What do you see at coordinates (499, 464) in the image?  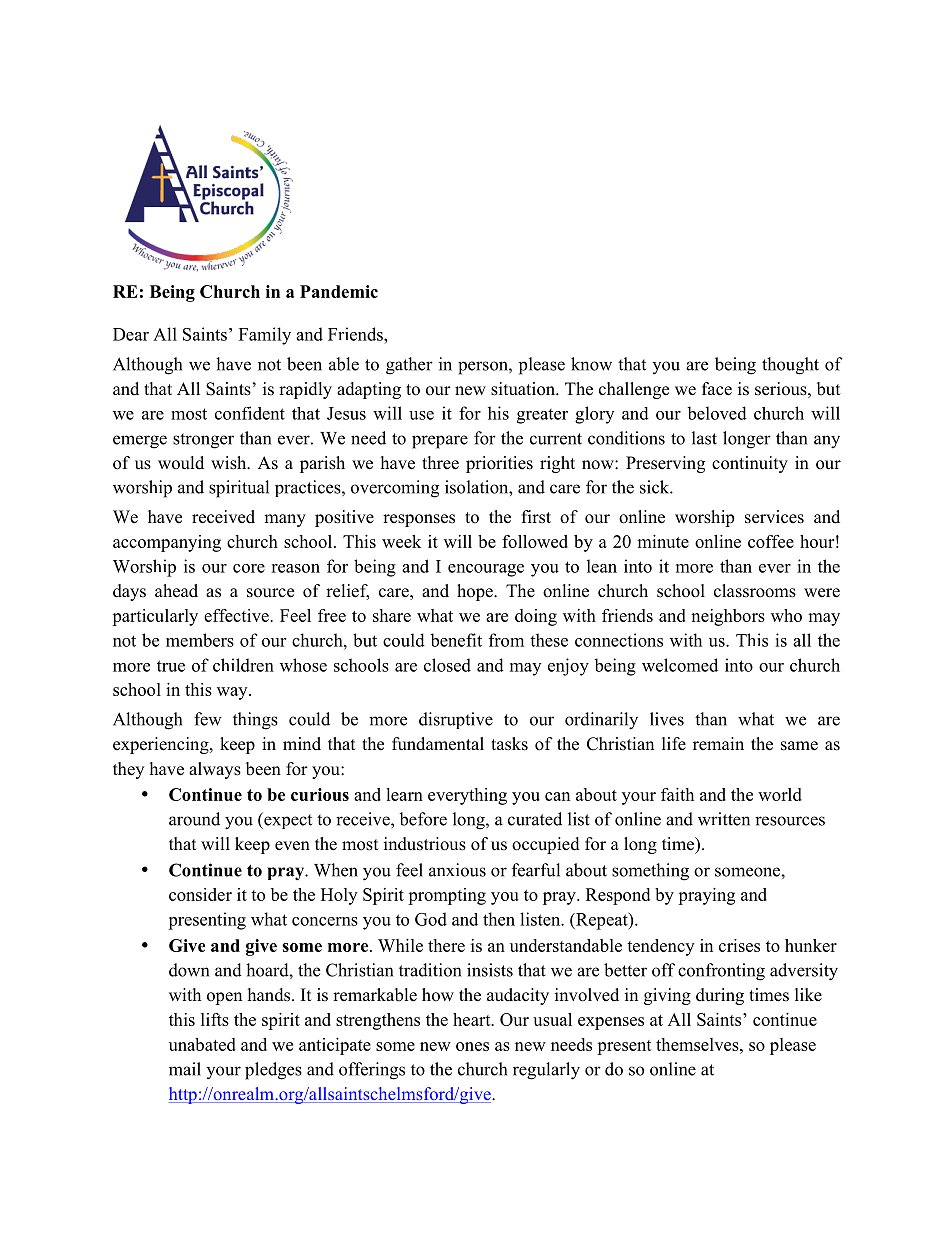 I see `priorities` at bounding box center [499, 464].
